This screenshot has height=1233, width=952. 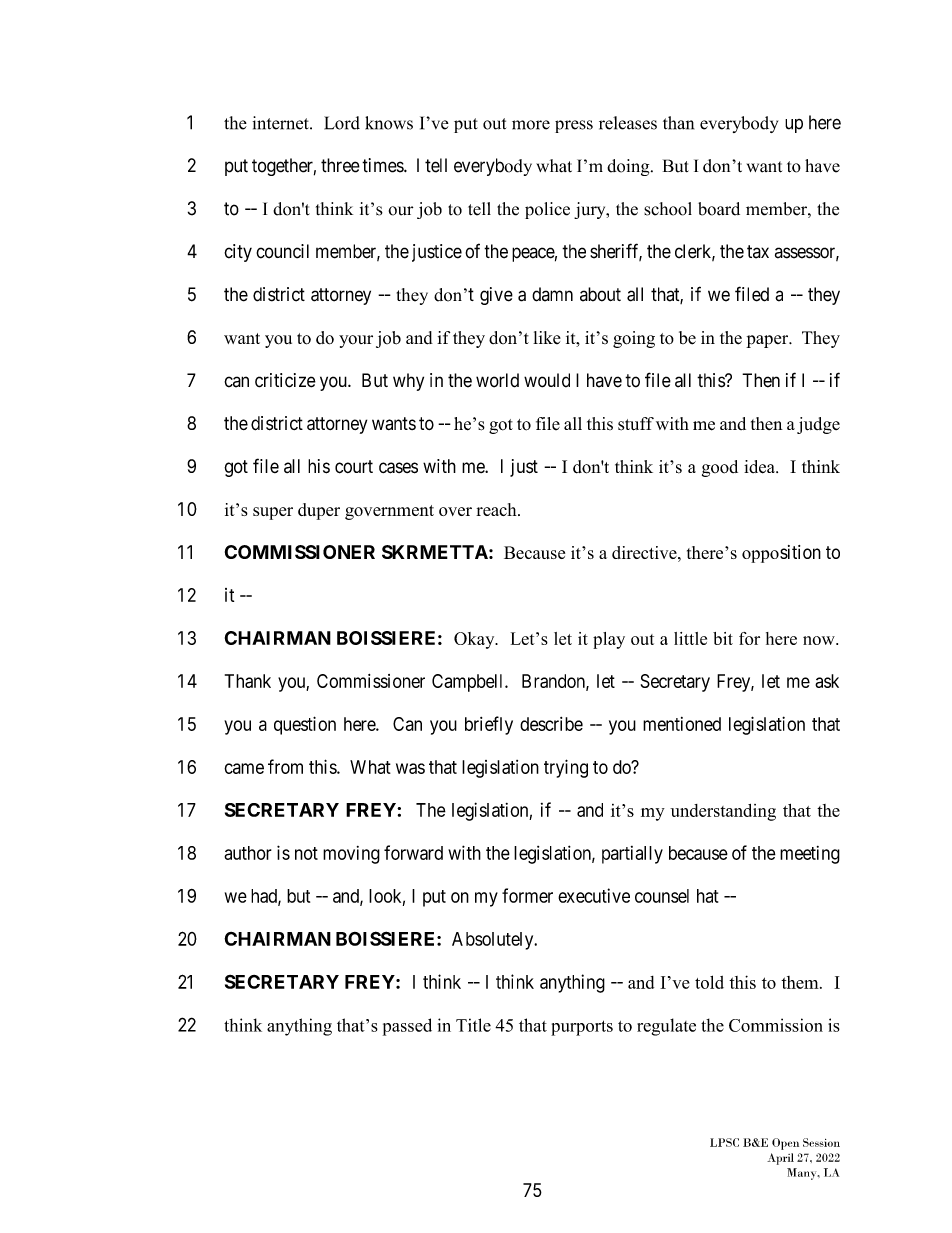 What do you see at coordinates (531, 125) in the screenshot?
I see `more` at bounding box center [531, 125].
